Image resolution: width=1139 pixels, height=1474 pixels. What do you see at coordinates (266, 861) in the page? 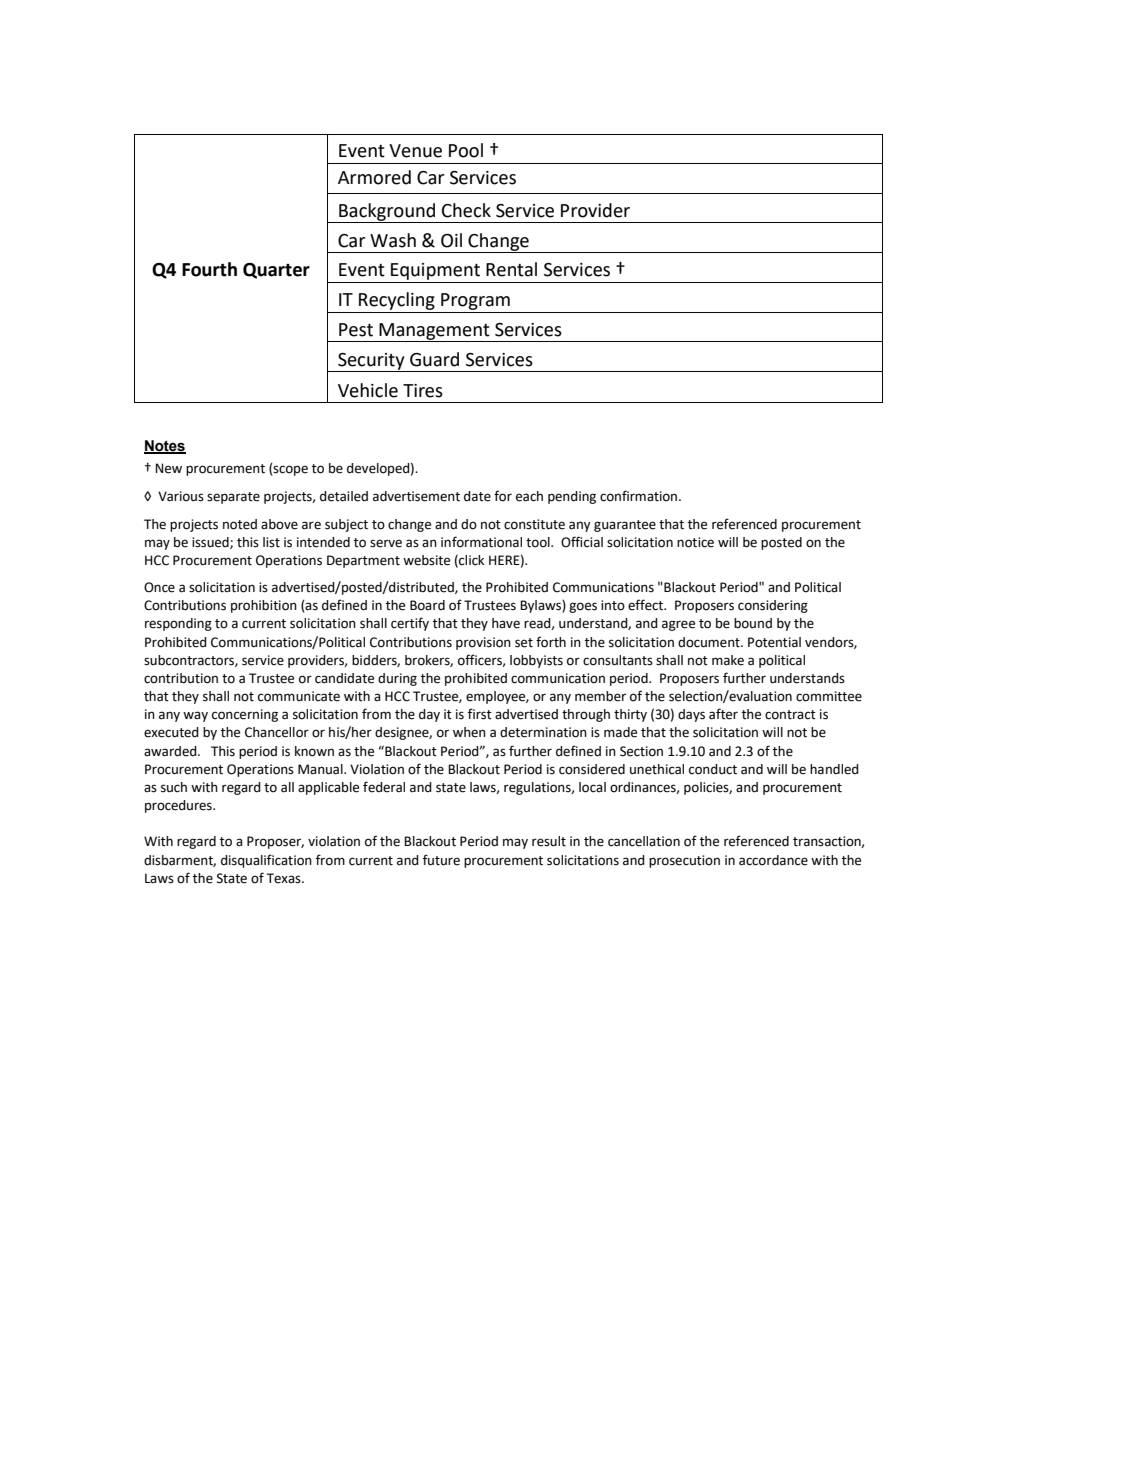
I see `disqualification` at bounding box center [266, 861].
